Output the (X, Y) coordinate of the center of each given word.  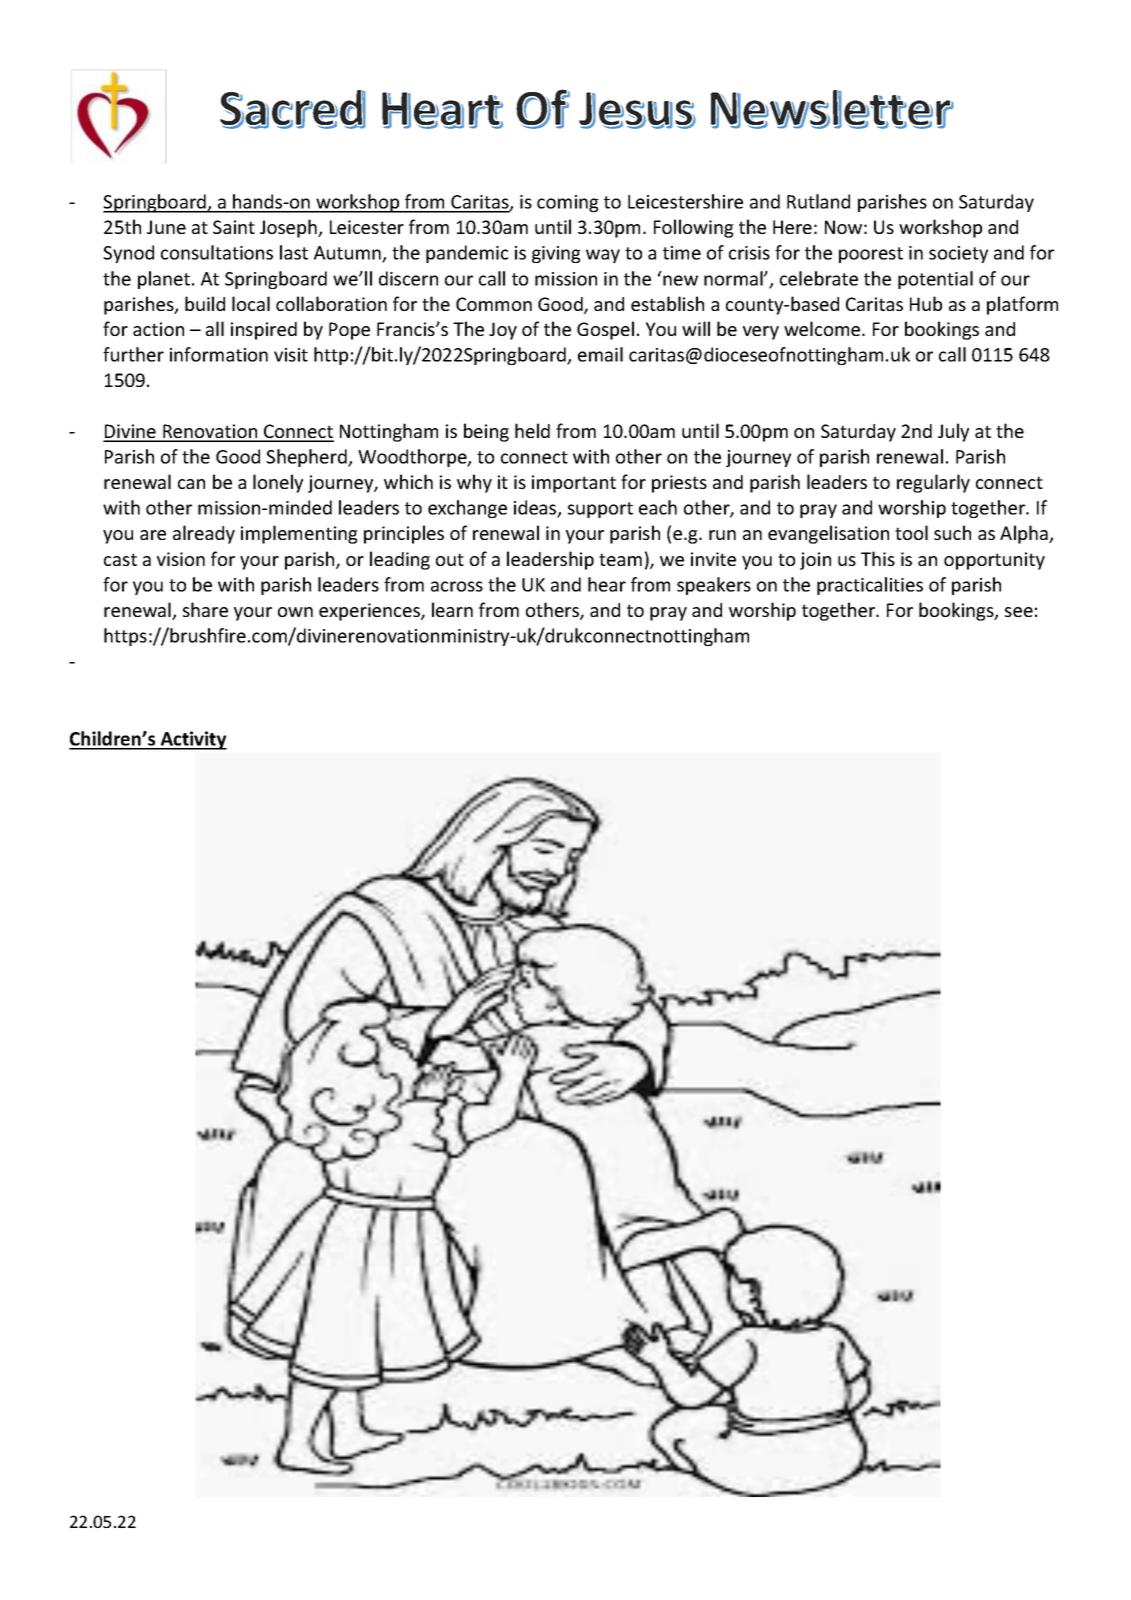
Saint (234, 227)
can (191, 484)
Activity (192, 740)
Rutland (818, 201)
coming (568, 203)
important (574, 484)
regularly (933, 483)
